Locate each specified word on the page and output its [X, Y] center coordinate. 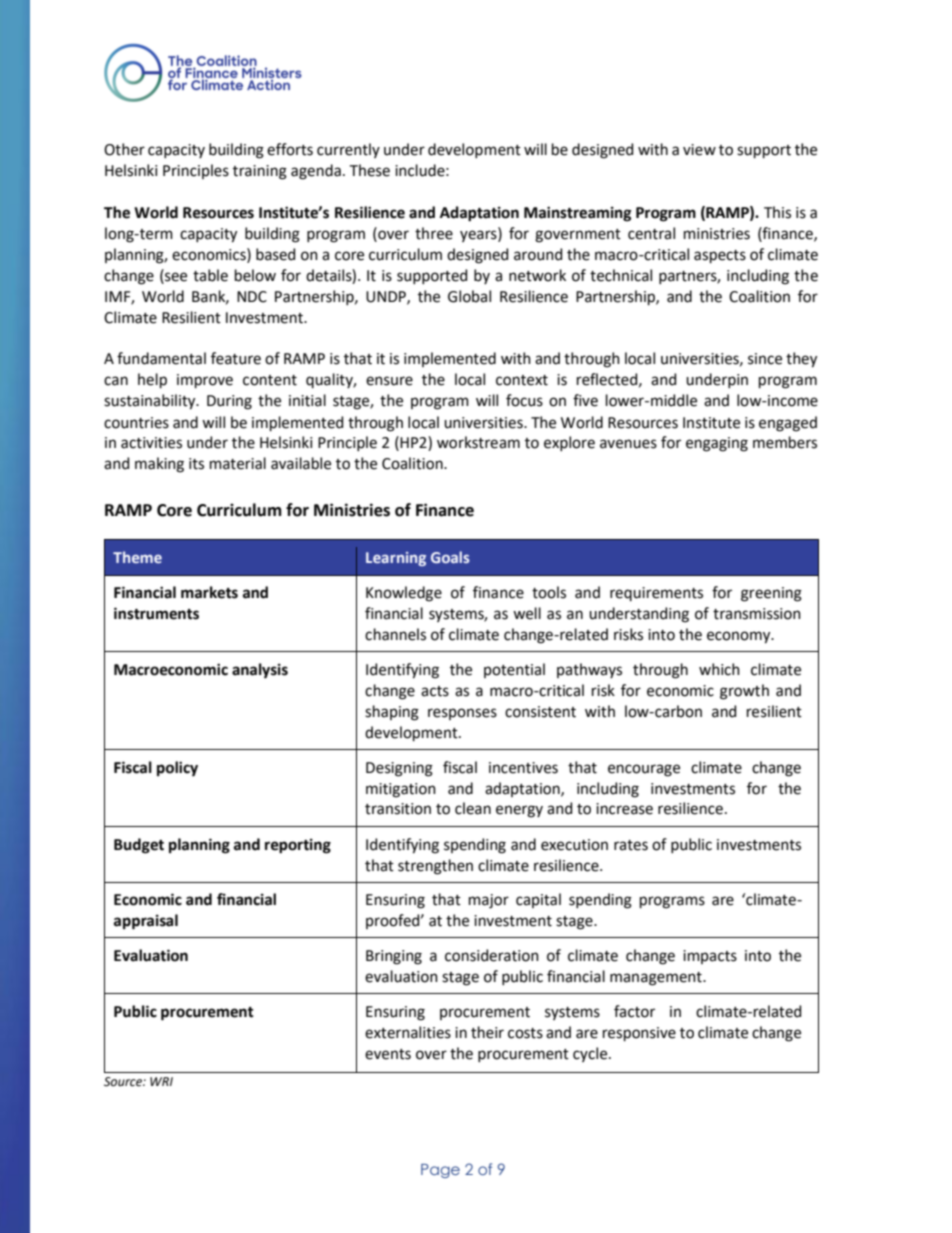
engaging [717, 444]
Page [440, 1171]
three [434, 233]
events [388, 1054]
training [260, 172]
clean [473, 808]
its [196, 464]
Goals [450, 557]
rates [631, 845]
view [699, 150]
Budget [139, 846]
